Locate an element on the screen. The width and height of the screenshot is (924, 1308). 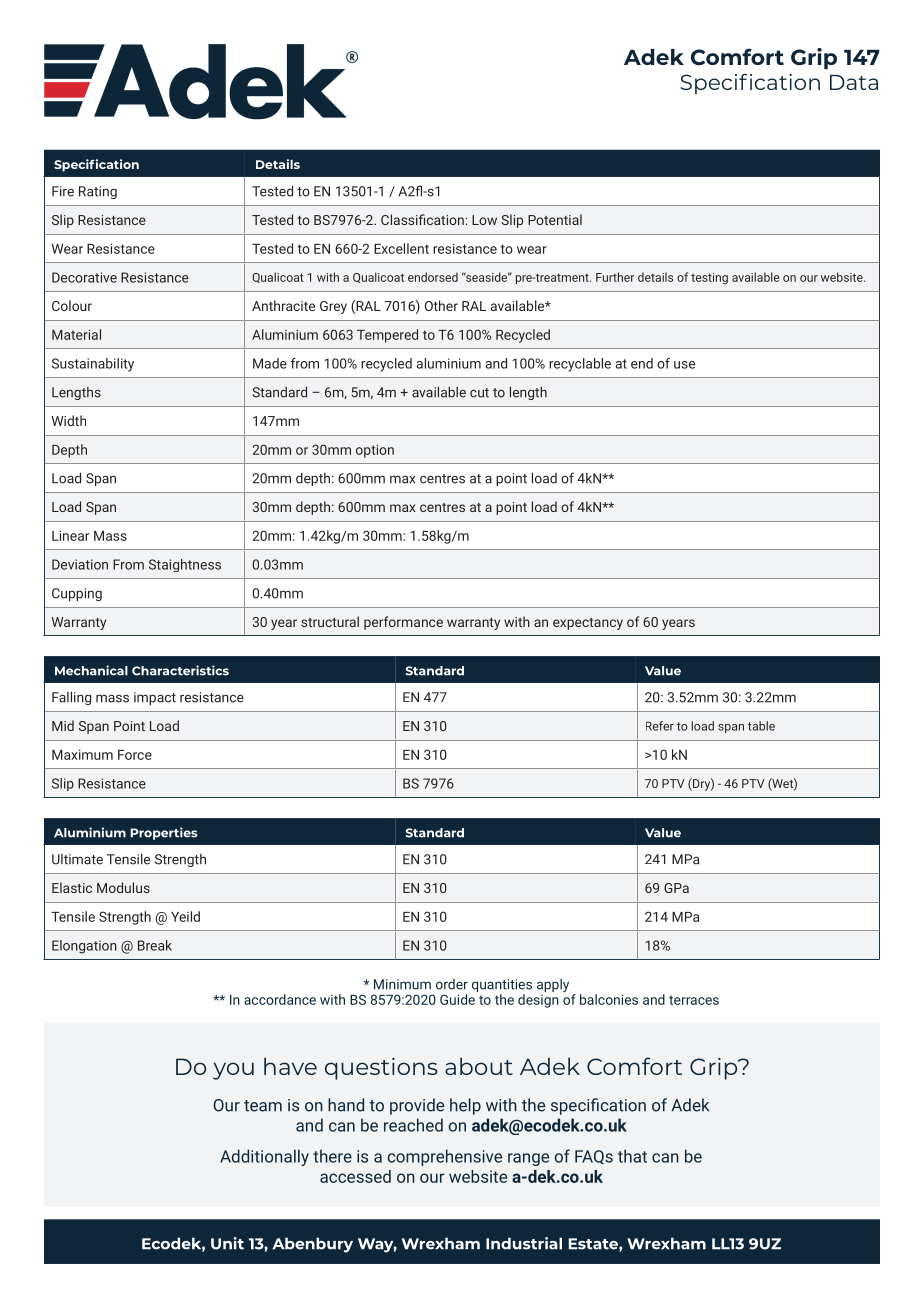
performance is located at coordinates (403, 623).
